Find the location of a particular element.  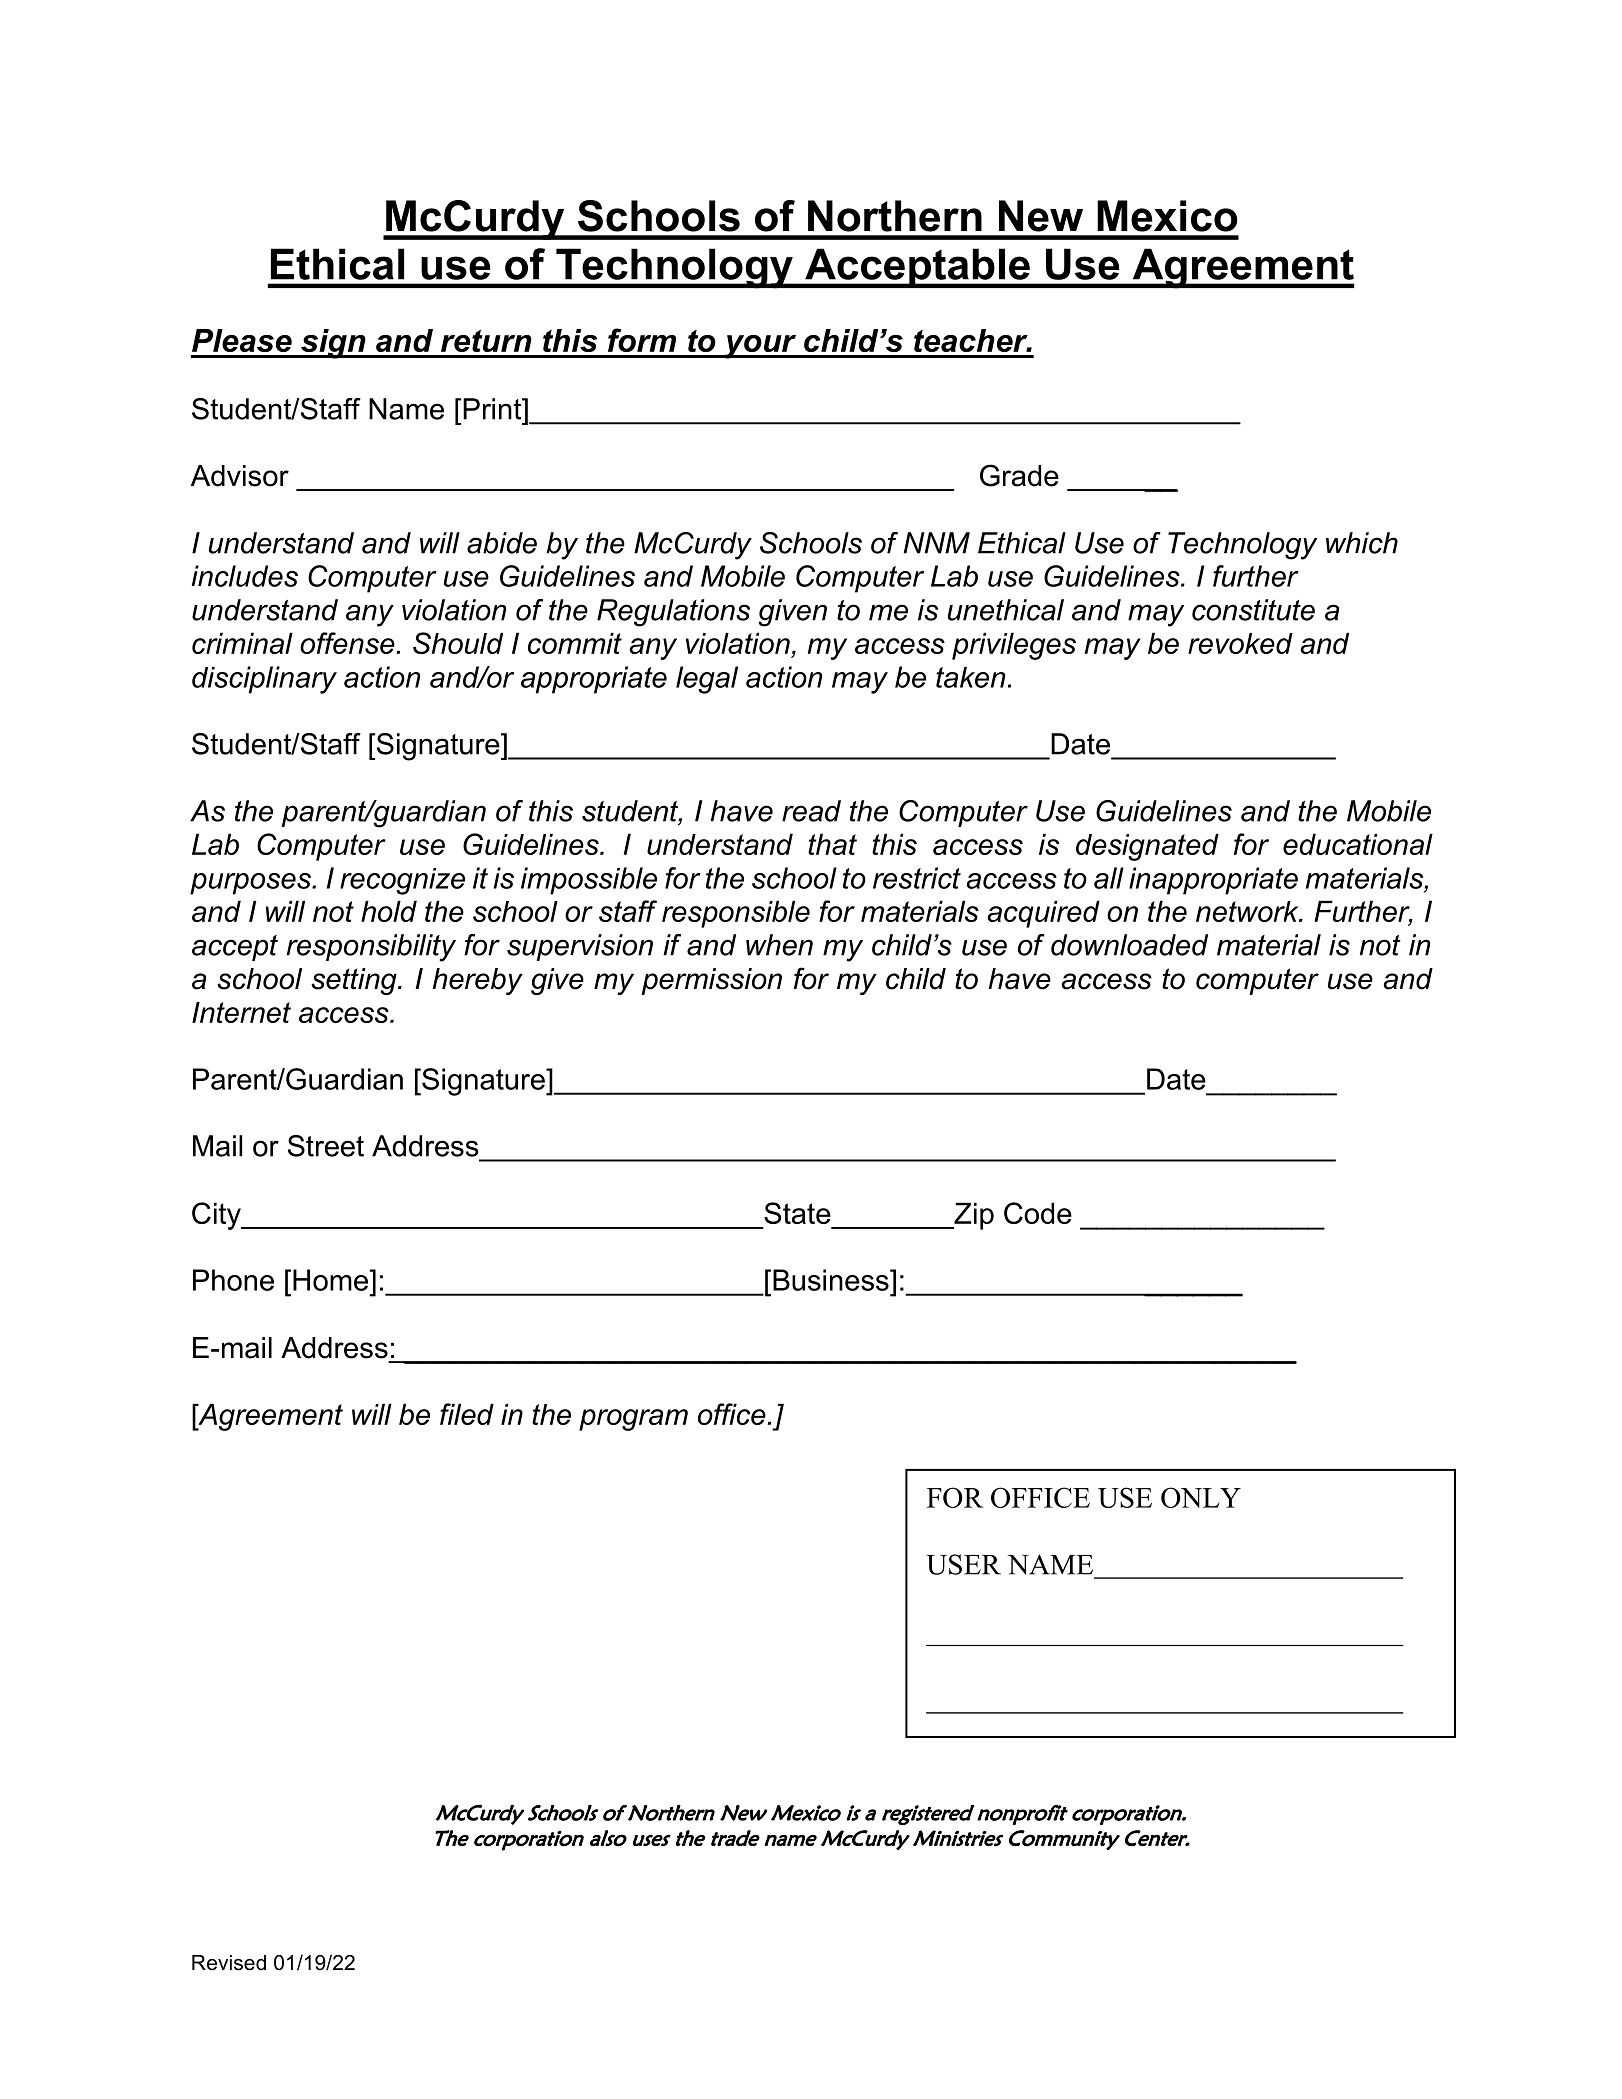

Grade is located at coordinates (1019, 475).
